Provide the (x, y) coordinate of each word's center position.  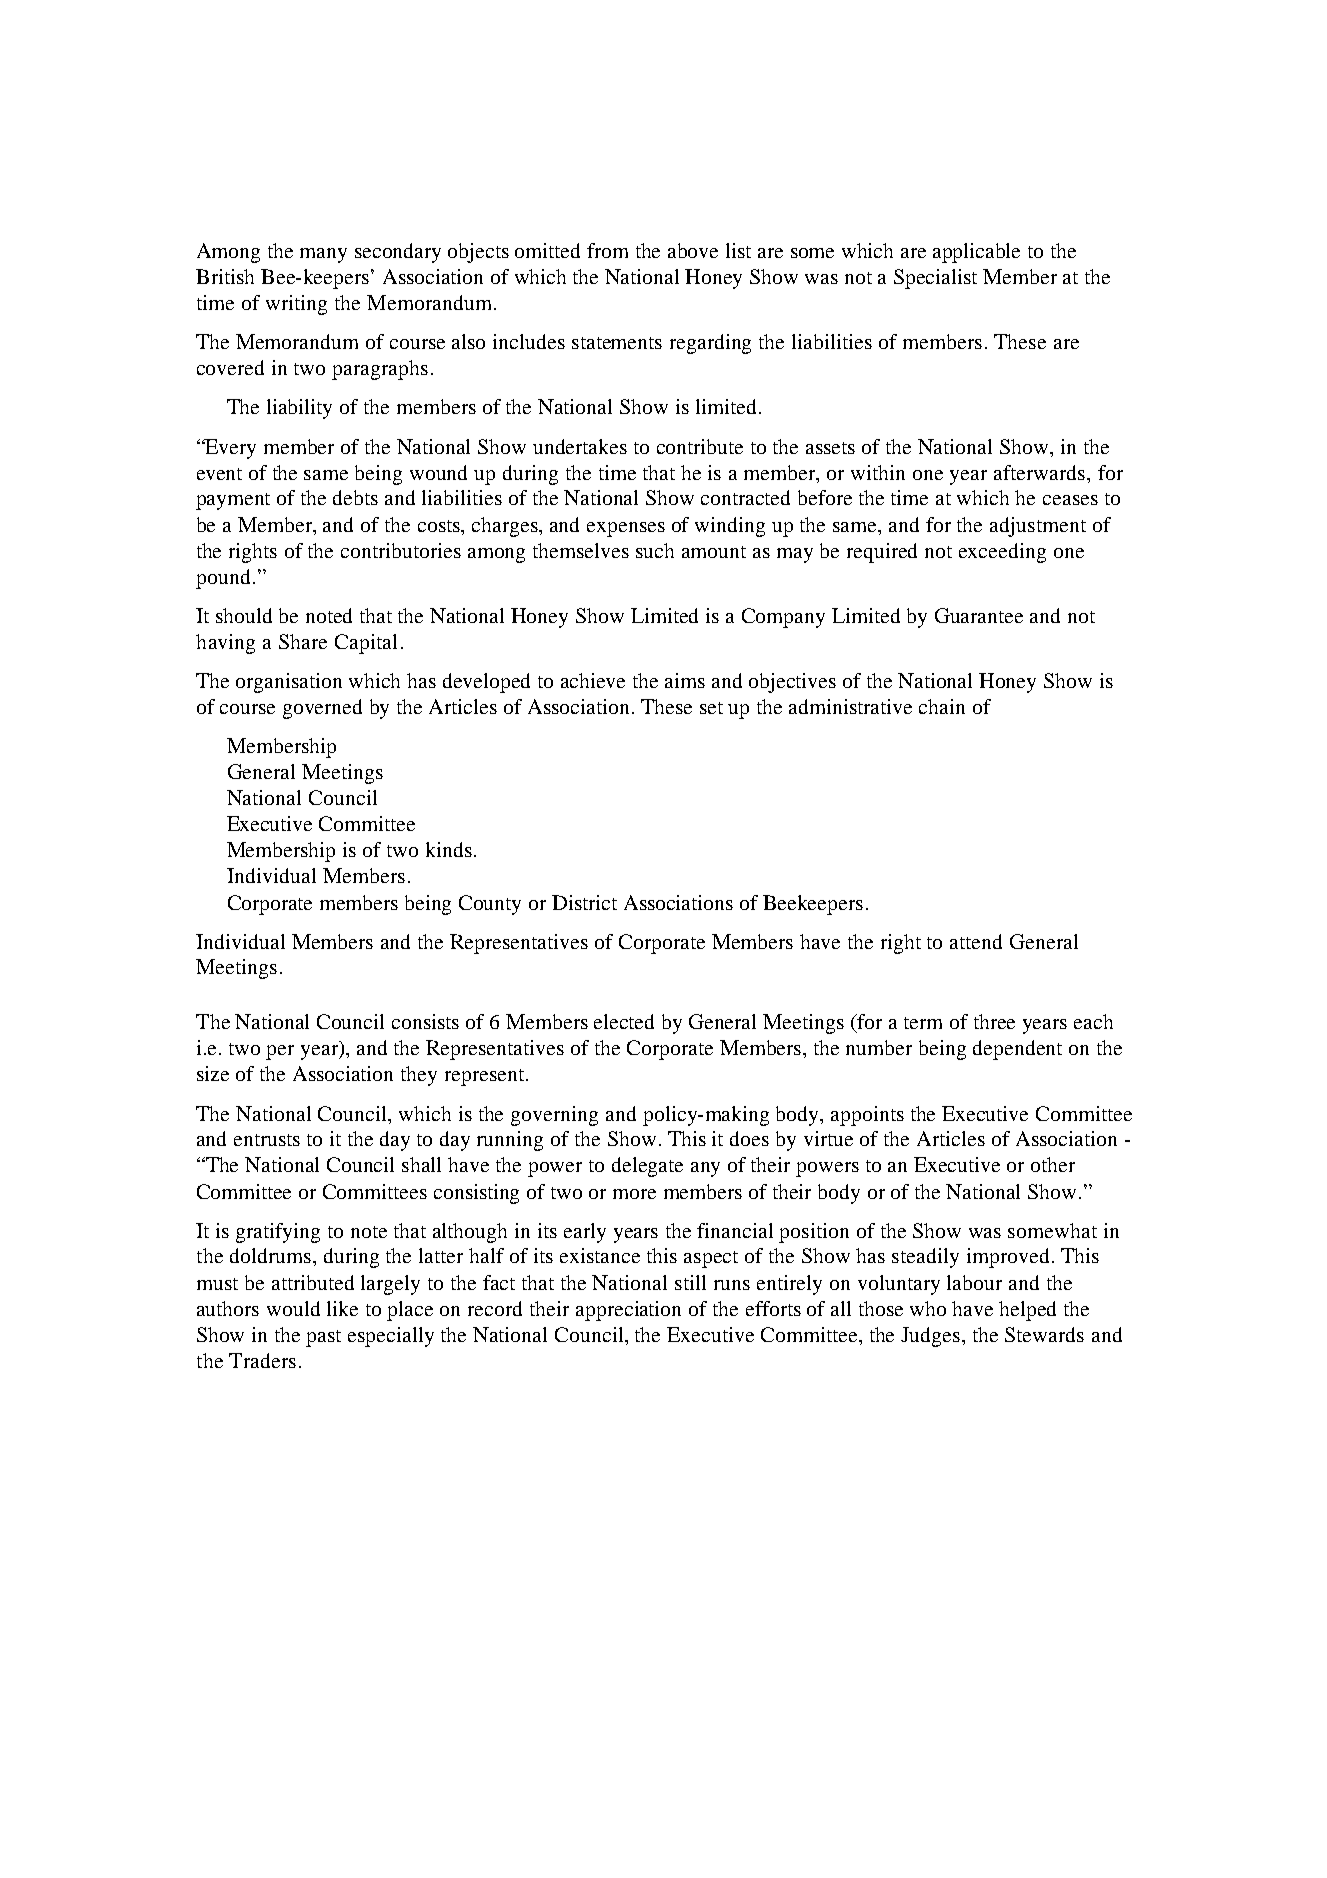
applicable (976, 253)
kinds (449, 849)
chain (942, 706)
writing (296, 305)
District (584, 902)
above (693, 250)
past (323, 1338)
